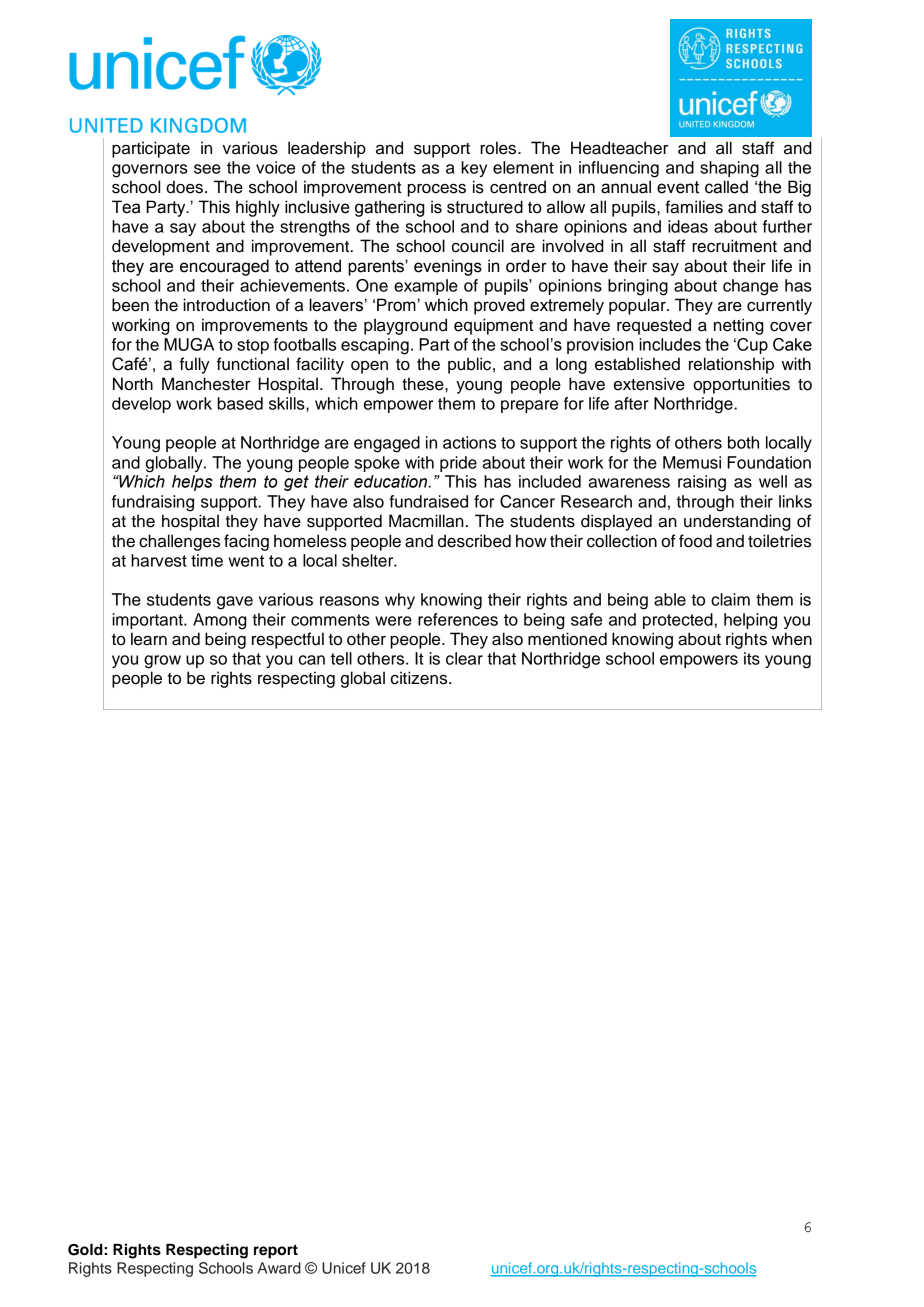 The width and height of the document is (924, 1307). I want to click on its, so click(752, 658).
